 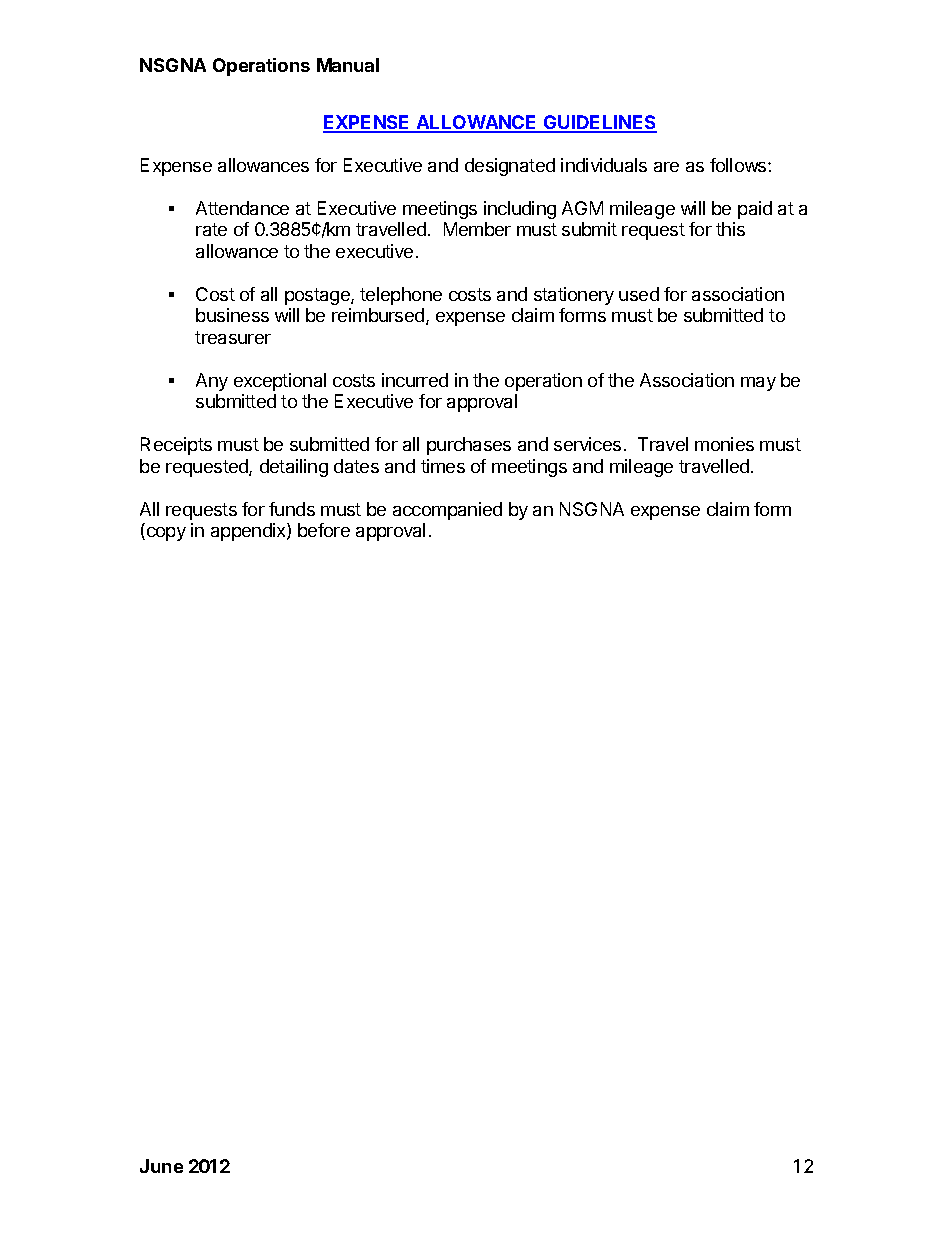 I want to click on accompanied, so click(x=447, y=511).
